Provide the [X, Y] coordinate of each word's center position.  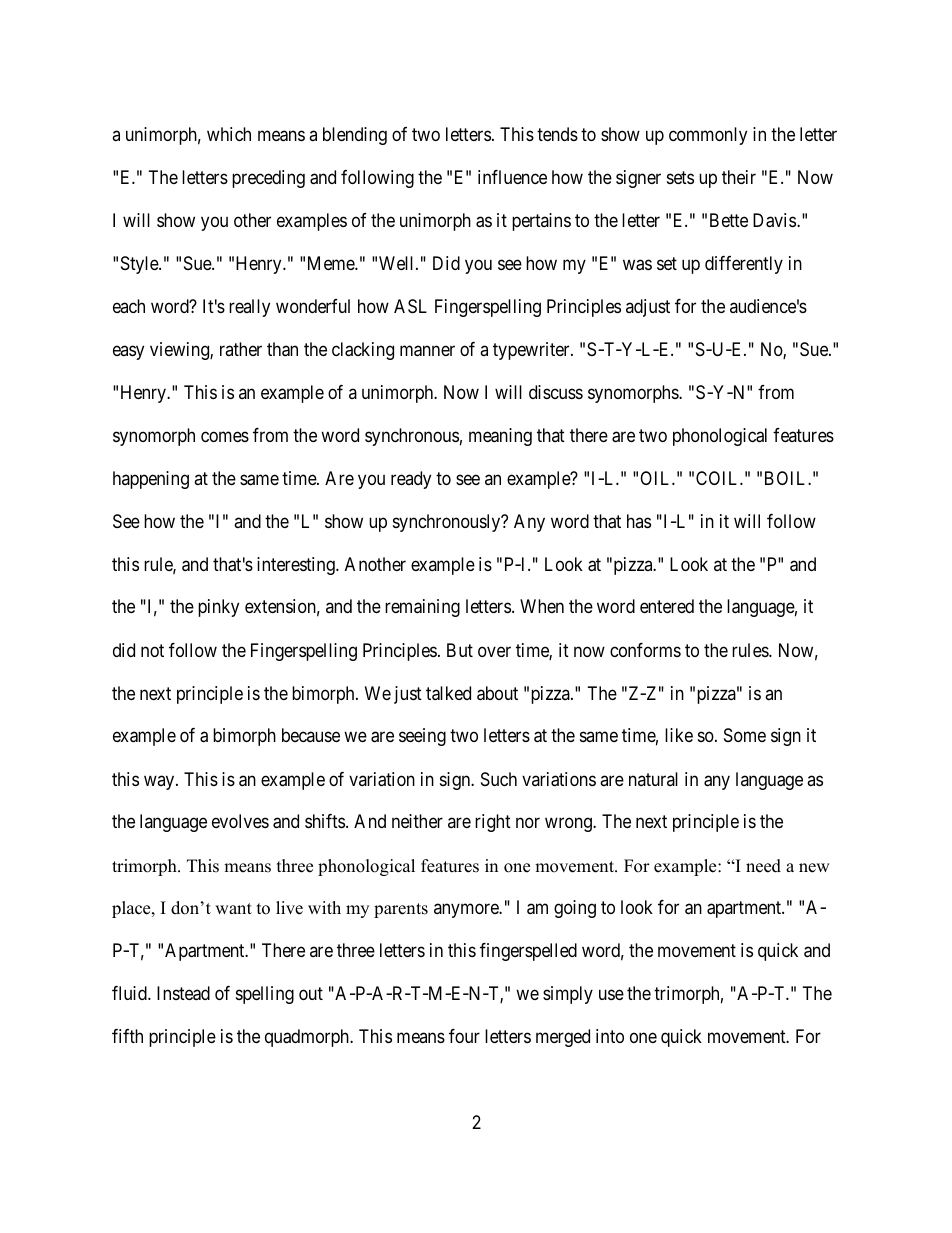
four [464, 1036]
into [610, 1036]
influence [512, 177]
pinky [218, 608]
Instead [183, 993]
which [229, 134]
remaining [422, 608]
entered [667, 606]
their [739, 177]
